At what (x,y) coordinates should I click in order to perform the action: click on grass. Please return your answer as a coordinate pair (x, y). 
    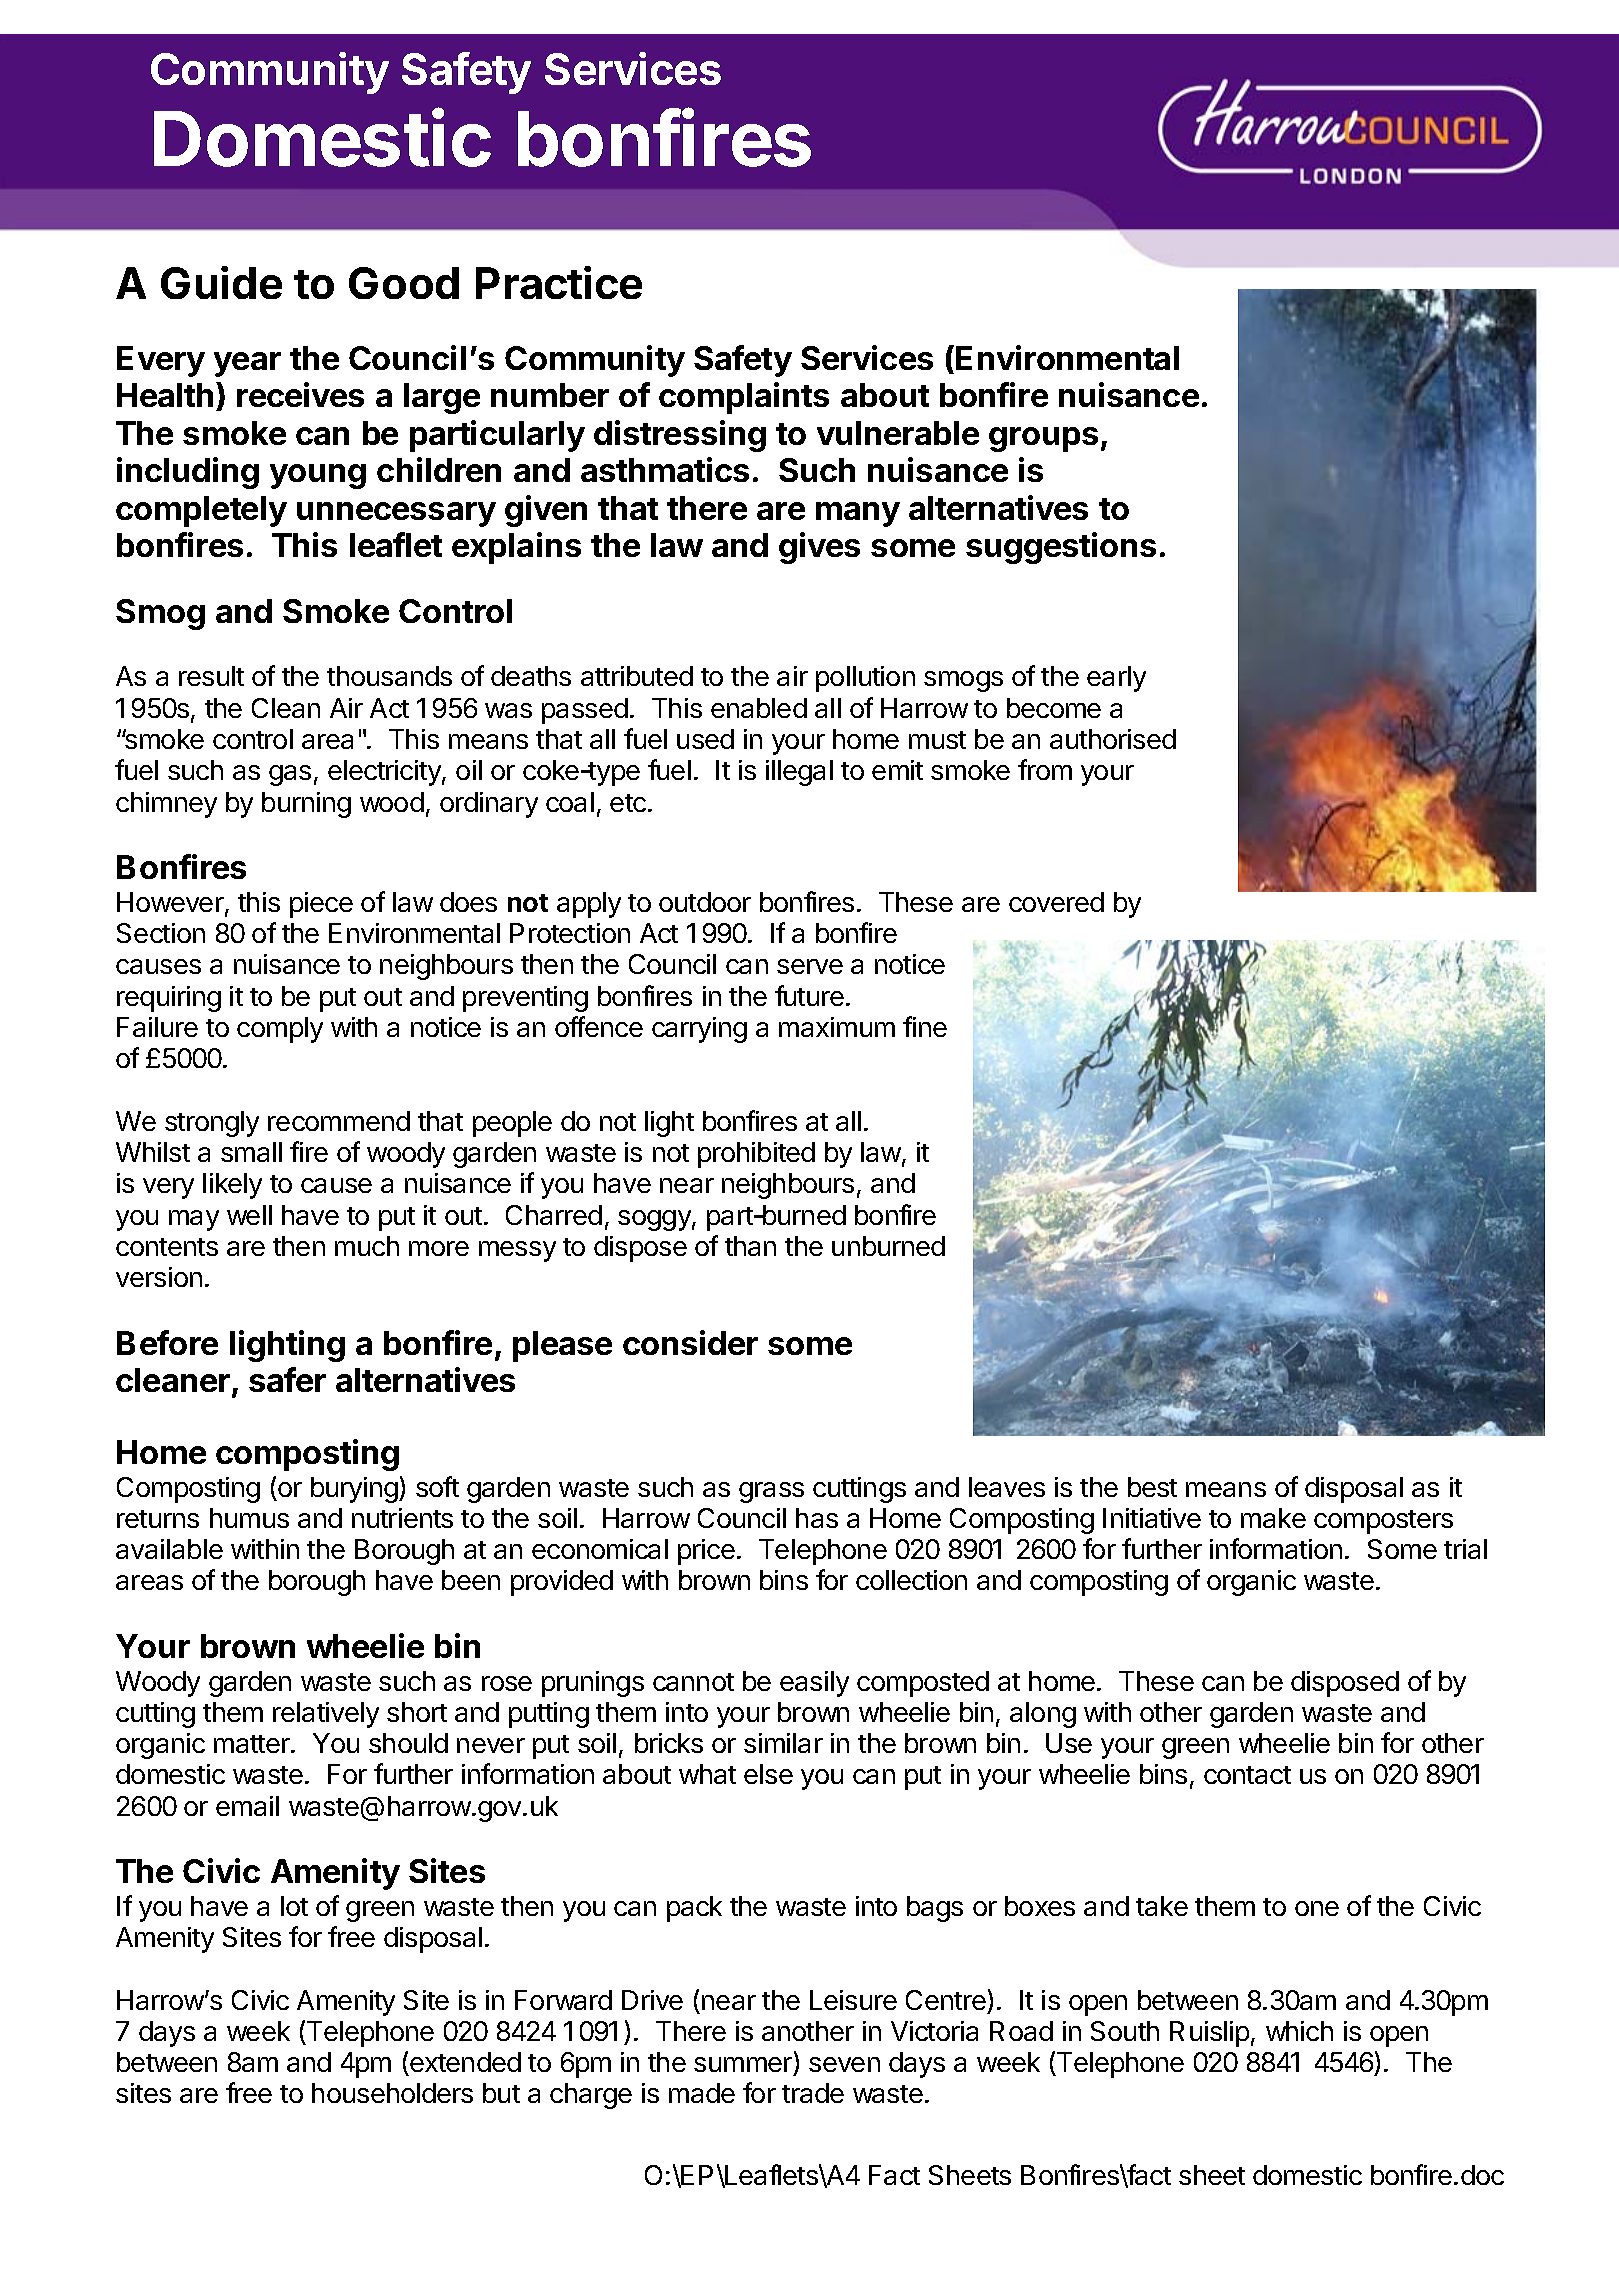
    Looking at the image, I should click on (771, 1492).
